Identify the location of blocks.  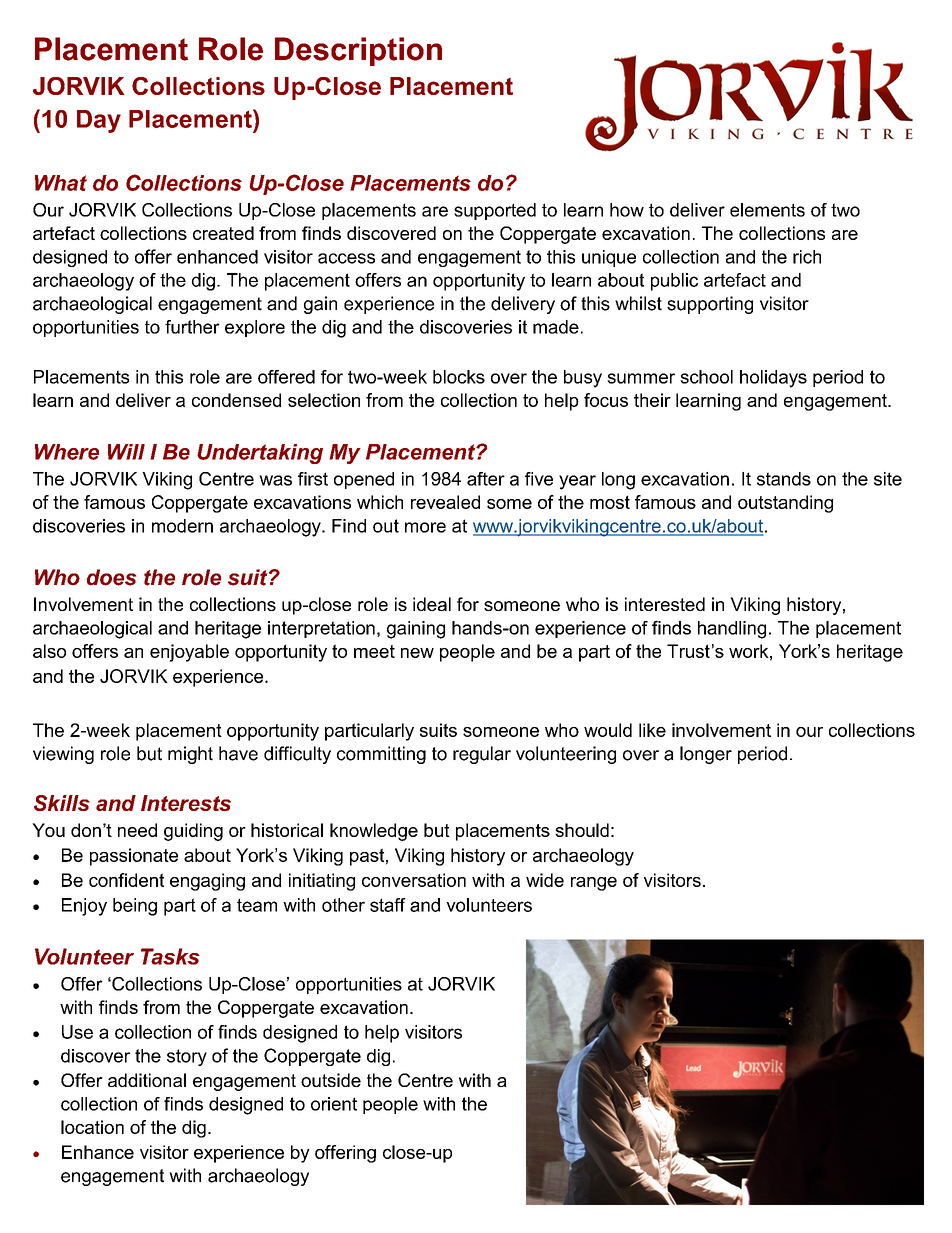
(459, 377).
